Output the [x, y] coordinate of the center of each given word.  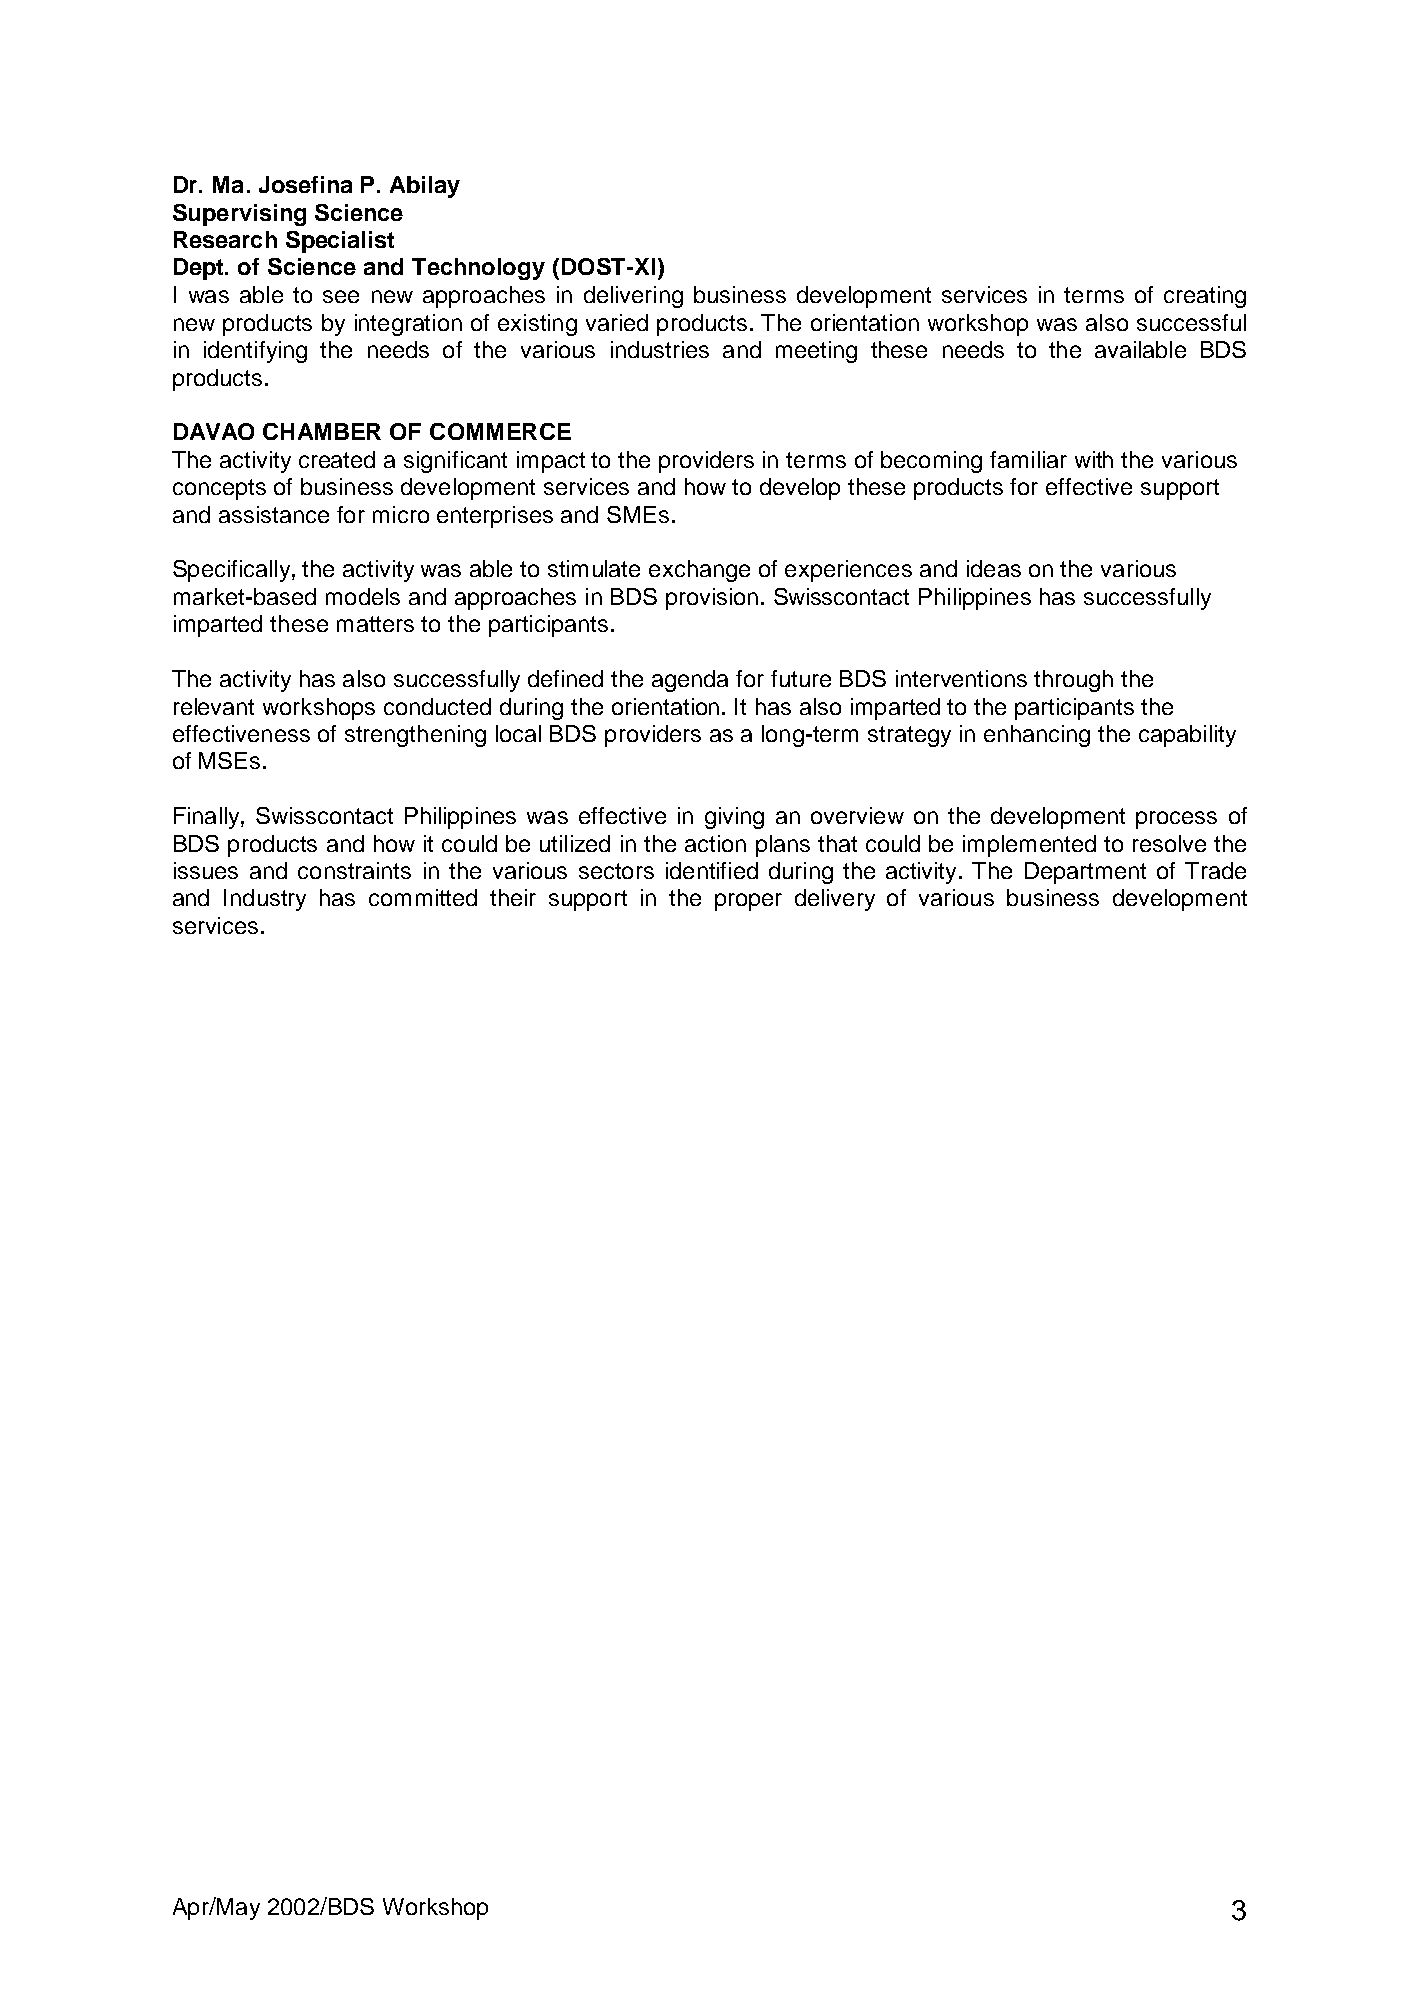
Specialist [340, 242]
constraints [354, 870]
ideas [994, 568]
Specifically [233, 571]
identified [712, 870]
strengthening [415, 736]
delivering [633, 297]
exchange [699, 571]
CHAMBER [322, 431]
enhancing [1037, 736]
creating [1205, 297]
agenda [690, 681]
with [1094, 459]
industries [660, 349]
